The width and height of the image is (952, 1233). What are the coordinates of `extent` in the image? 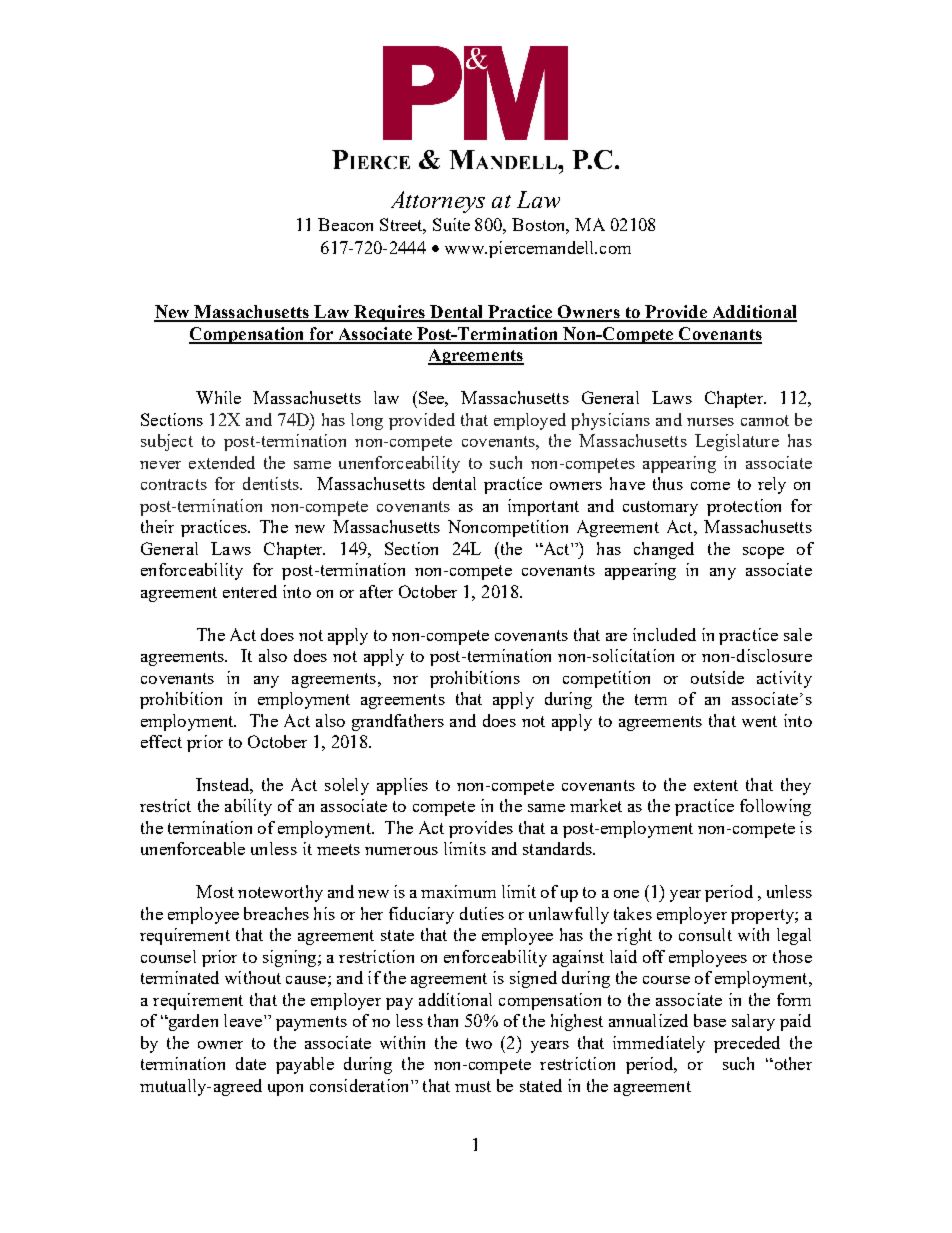 It's located at (716, 785).
